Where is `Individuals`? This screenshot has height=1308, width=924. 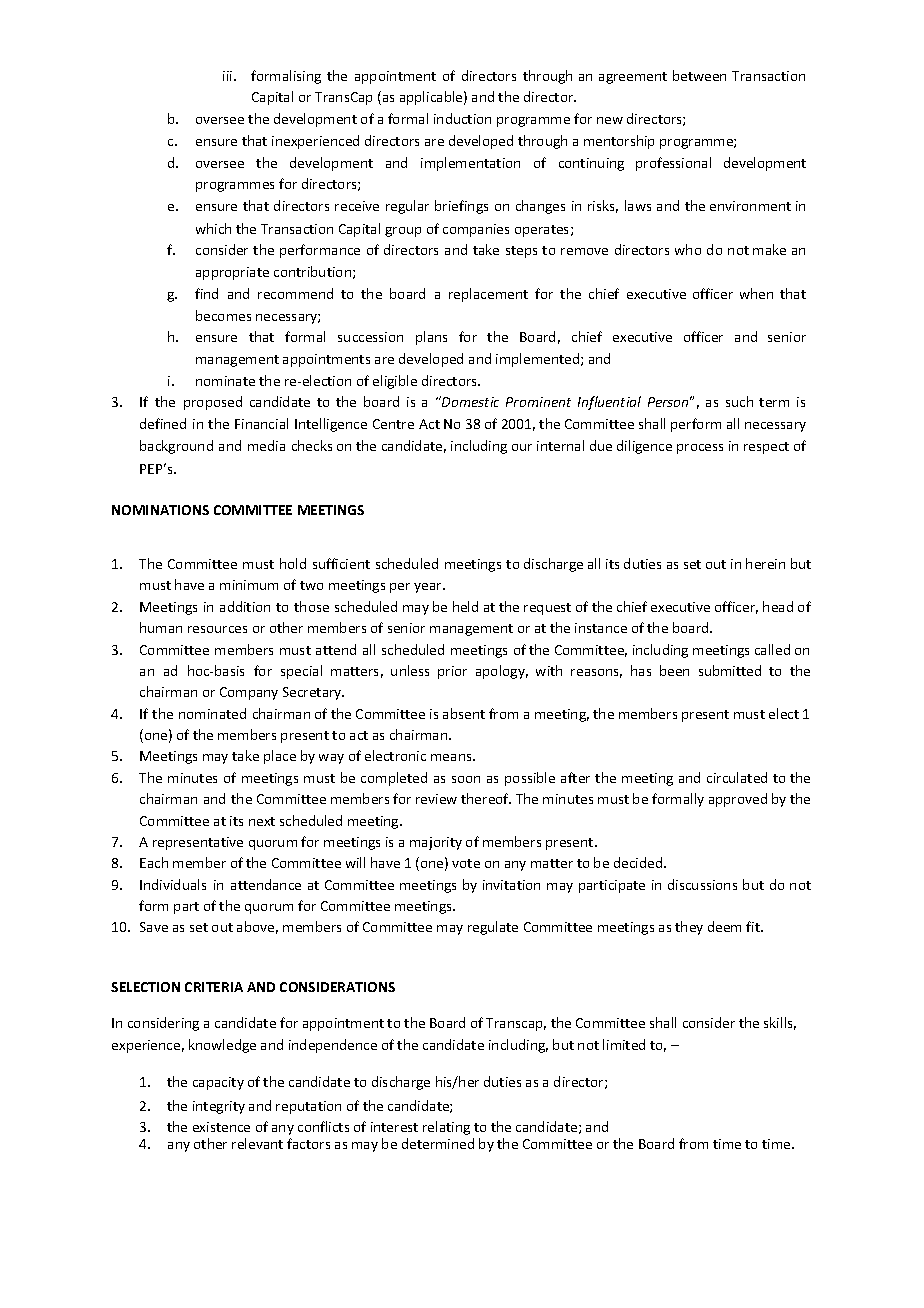
Individuals is located at coordinates (173, 884).
